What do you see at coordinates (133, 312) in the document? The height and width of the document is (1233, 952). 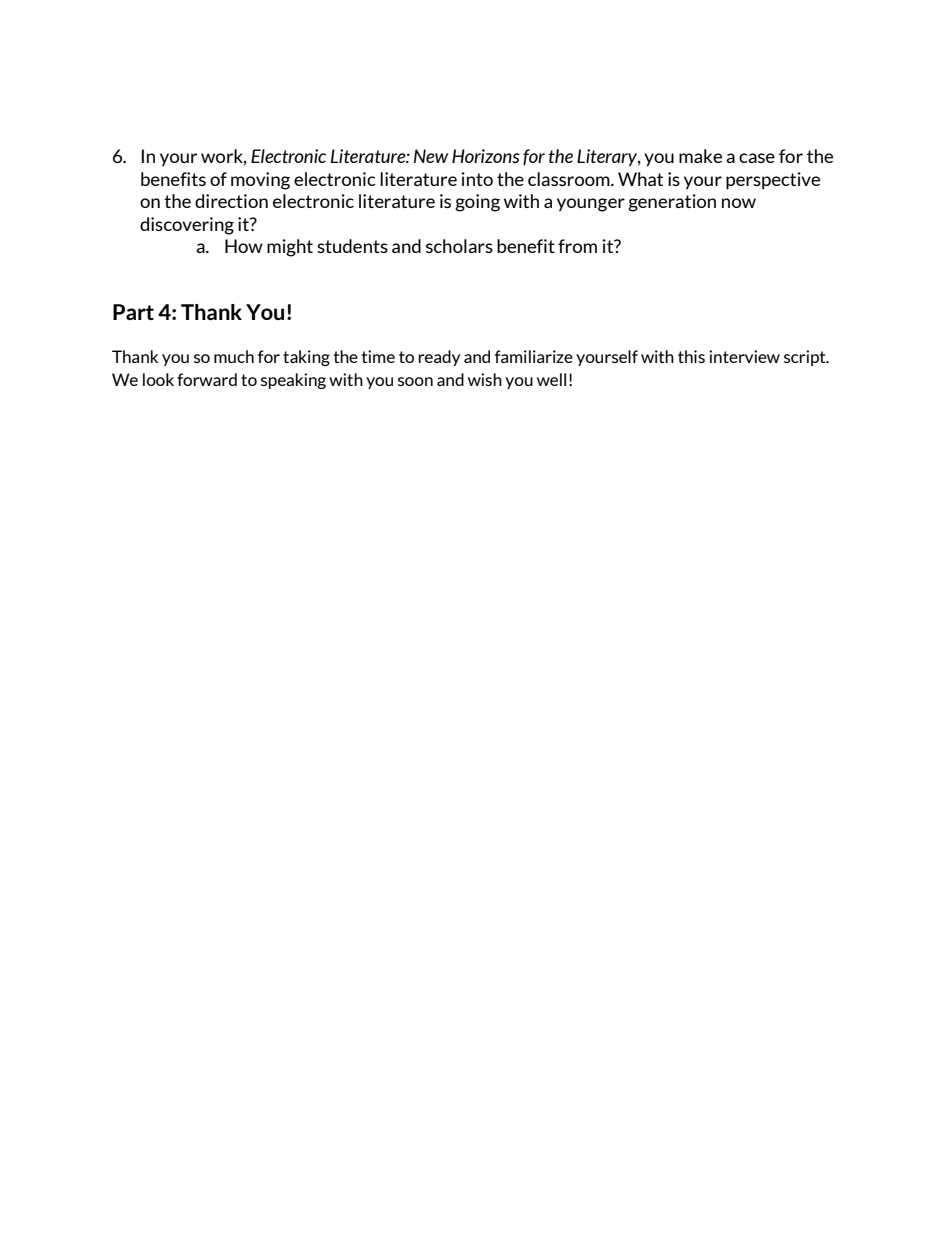 I see `Part` at bounding box center [133, 312].
